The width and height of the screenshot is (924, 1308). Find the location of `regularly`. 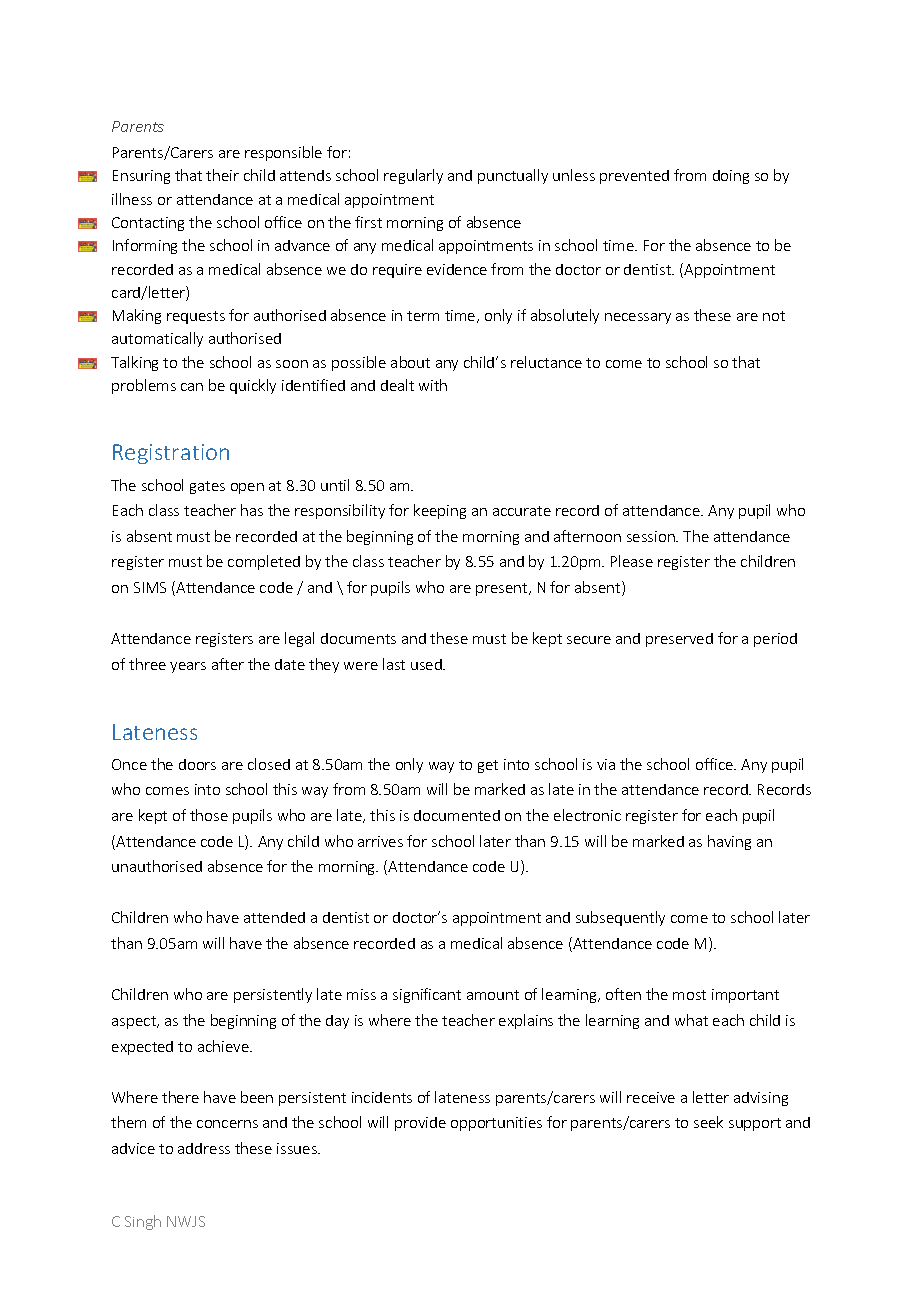

regularly is located at coordinates (413, 176).
